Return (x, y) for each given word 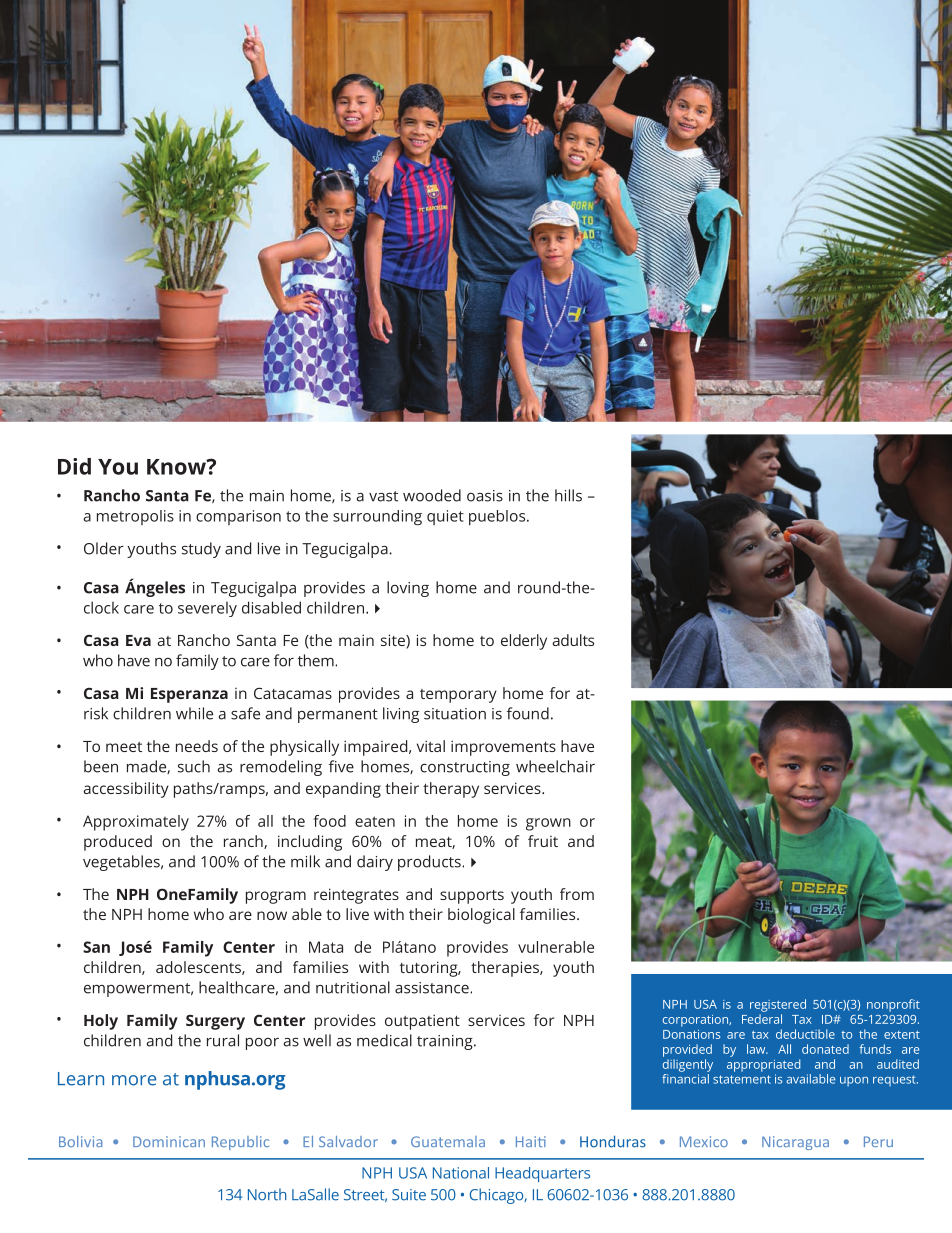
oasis (485, 496)
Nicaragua (795, 1143)
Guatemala (448, 1141)
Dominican (169, 1141)
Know (177, 467)
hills (568, 495)
